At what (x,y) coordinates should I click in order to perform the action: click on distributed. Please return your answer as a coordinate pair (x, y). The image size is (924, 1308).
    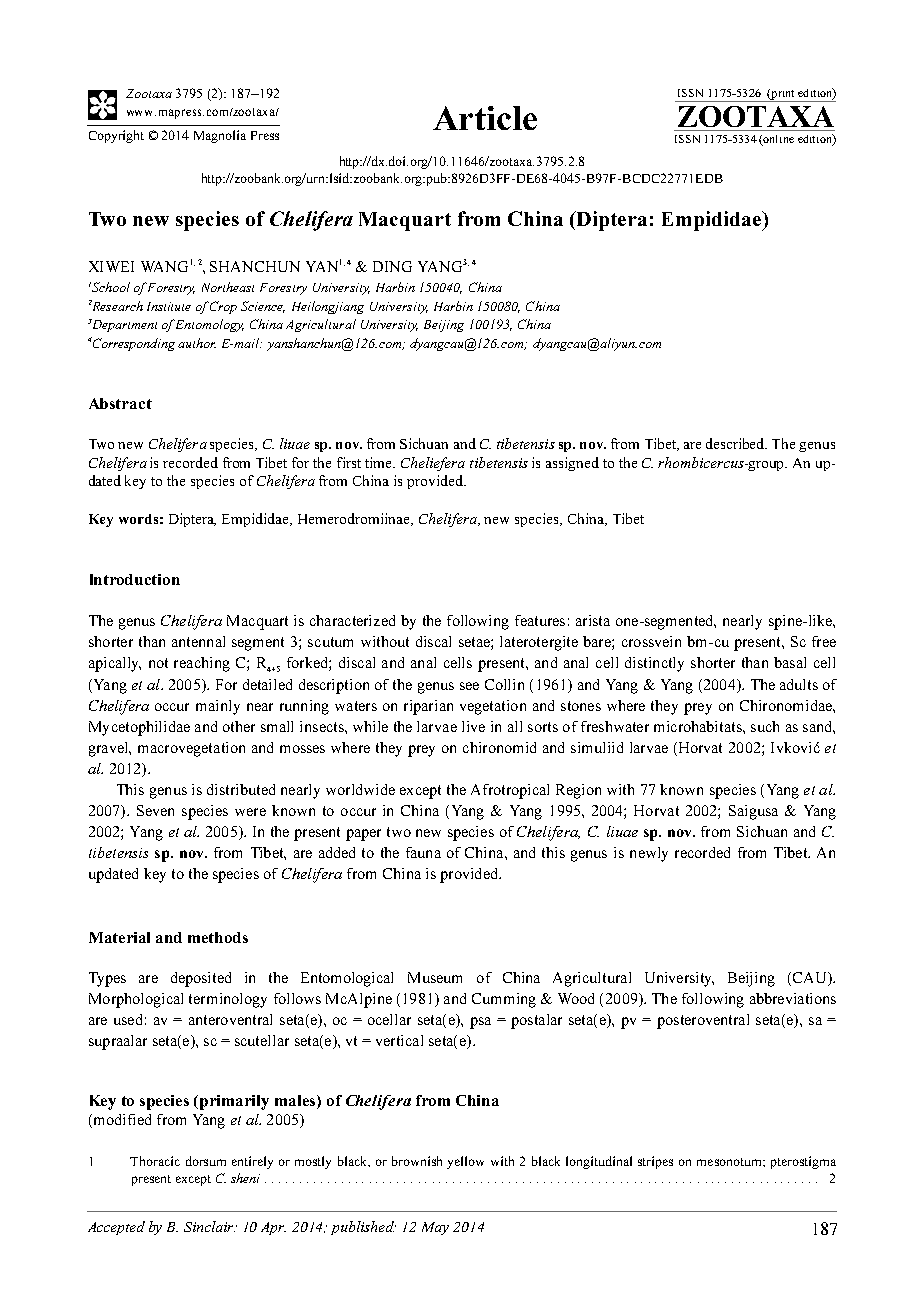
    Looking at the image, I should click on (241, 789).
